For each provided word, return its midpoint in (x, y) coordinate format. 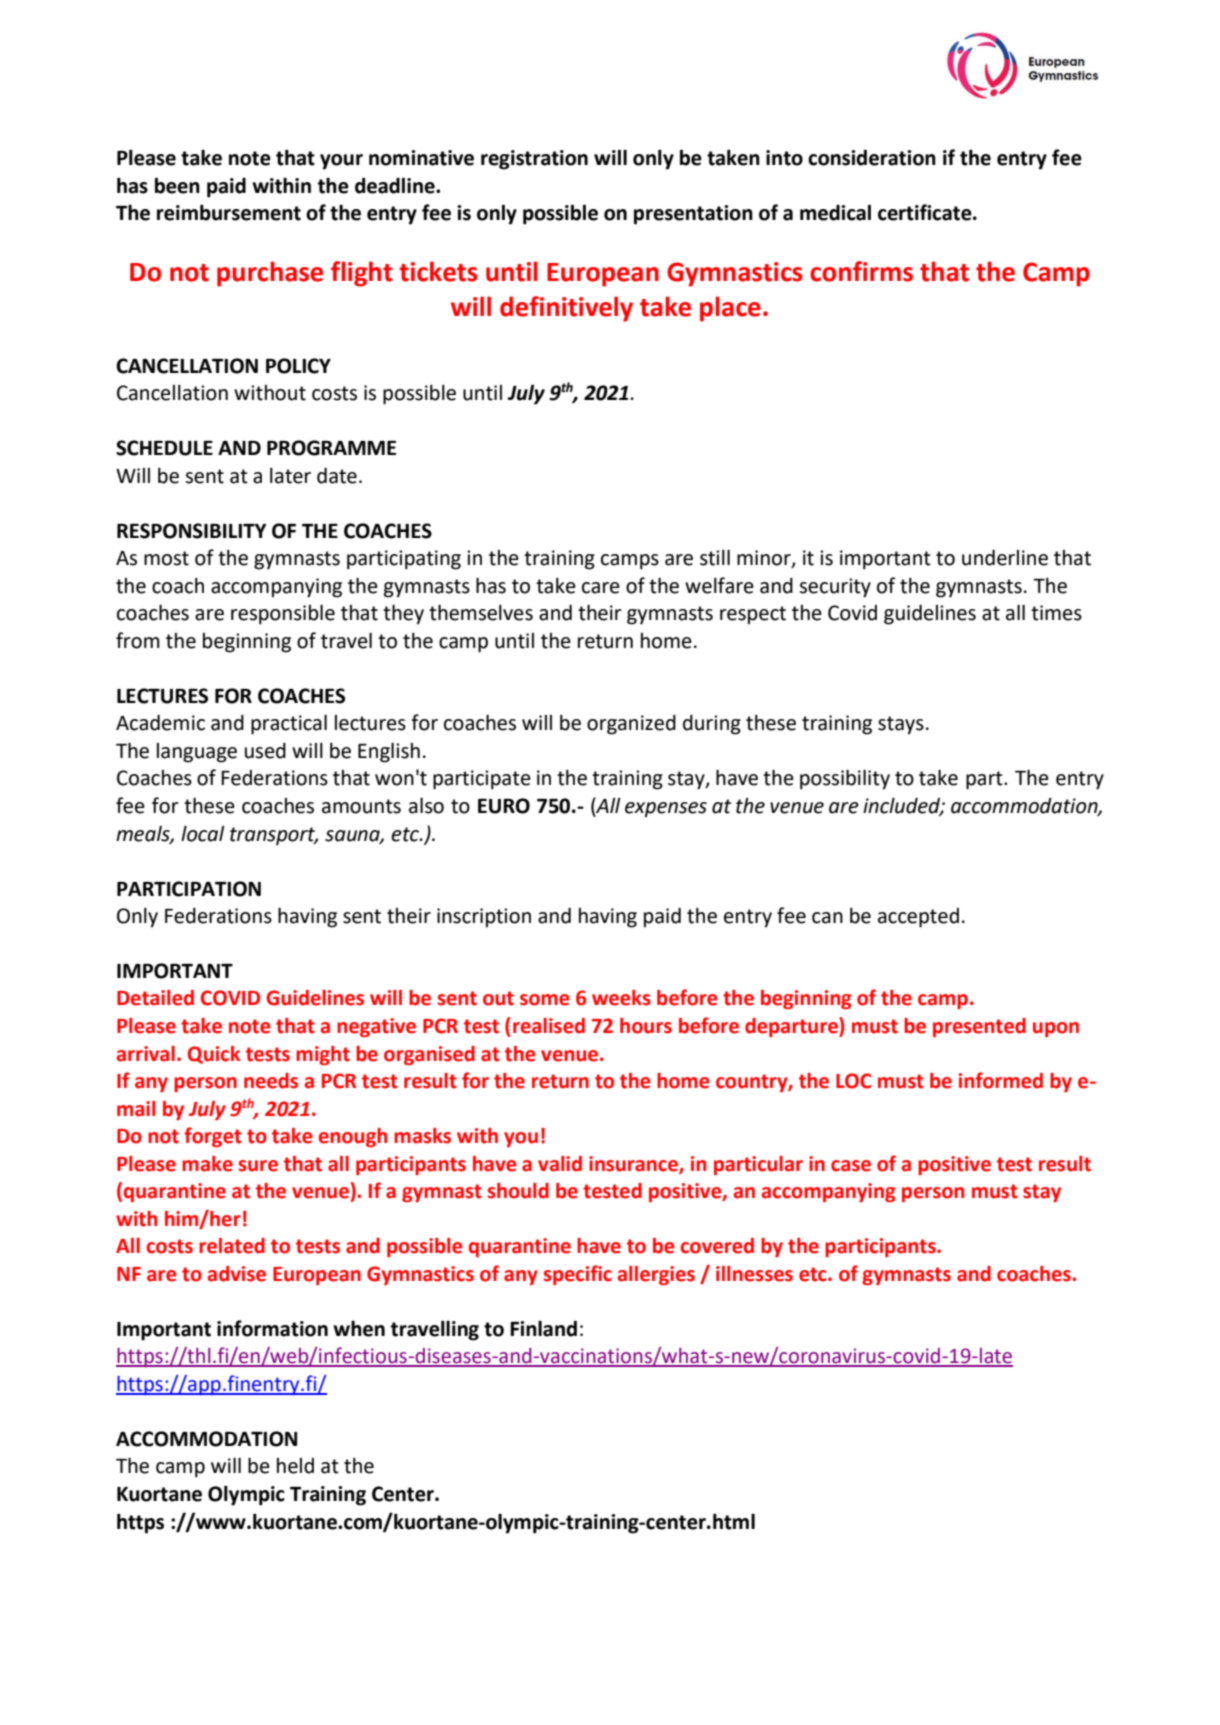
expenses (666, 810)
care (601, 588)
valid (560, 1164)
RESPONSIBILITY (192, 531)
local (203, 834)
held (295, 1466)
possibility (845, 779)
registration (534, 160)
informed (1001, 1080)
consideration (872, 157)
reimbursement (229, 212)
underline (1005, 558)
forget (213, 1137)
